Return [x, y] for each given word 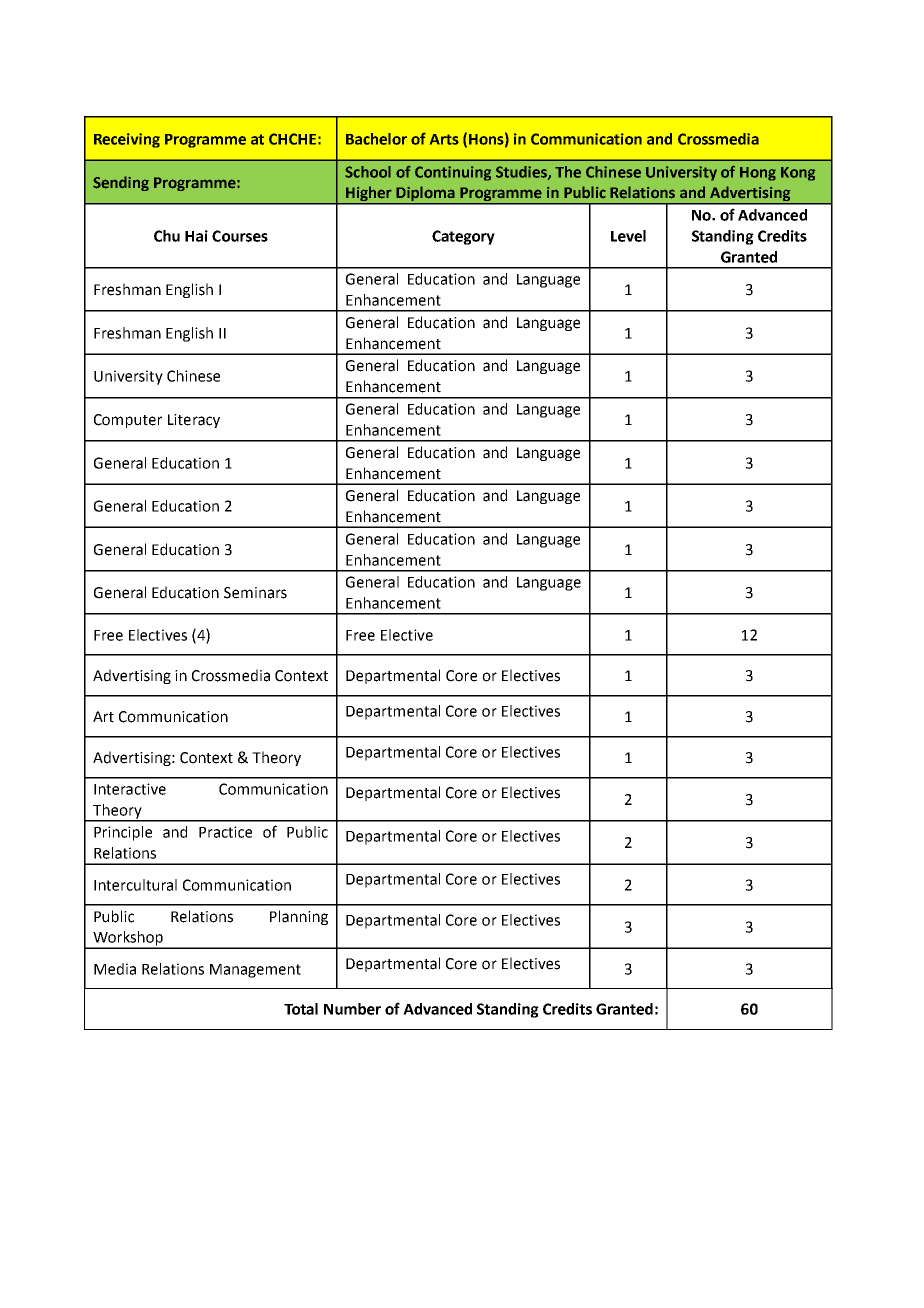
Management [255, 971]
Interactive [130, 789]
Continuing [453, 173]
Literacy [194, 421]
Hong [758, 174]
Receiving [127, 140]
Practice [225, 832]
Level [628, 236]
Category [463, 237]
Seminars [255, 593]
